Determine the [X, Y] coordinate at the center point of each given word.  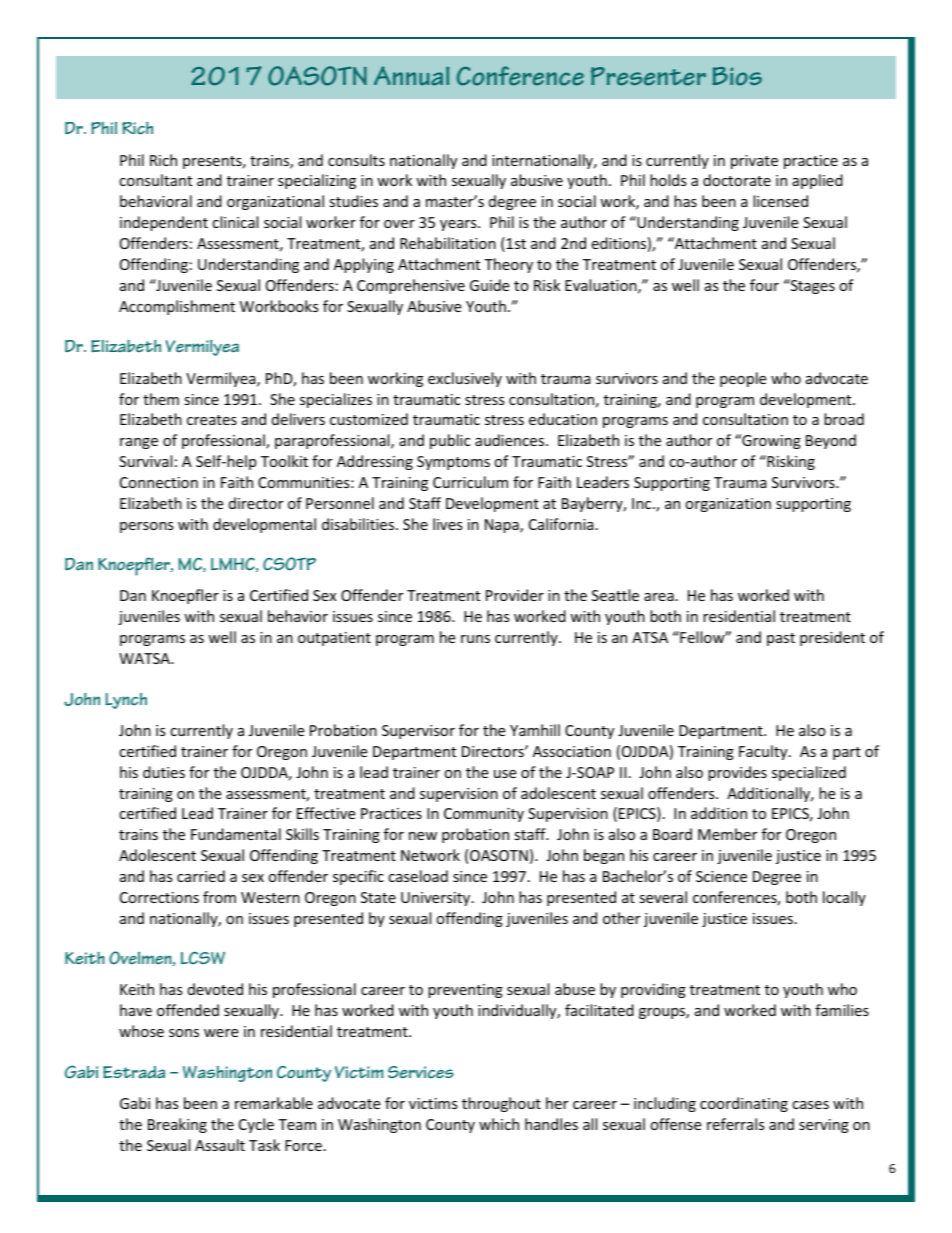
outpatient [334, 639]
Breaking [177, 1125]
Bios [737, 76]
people [743, 379]
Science [721, 876]
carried [201, 876]
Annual [411, 76]
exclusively [465, 379]
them [161, 399]
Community [484, 815]
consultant [155, 180]
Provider [515, 595]
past [781, 639]
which [499, 1124]
